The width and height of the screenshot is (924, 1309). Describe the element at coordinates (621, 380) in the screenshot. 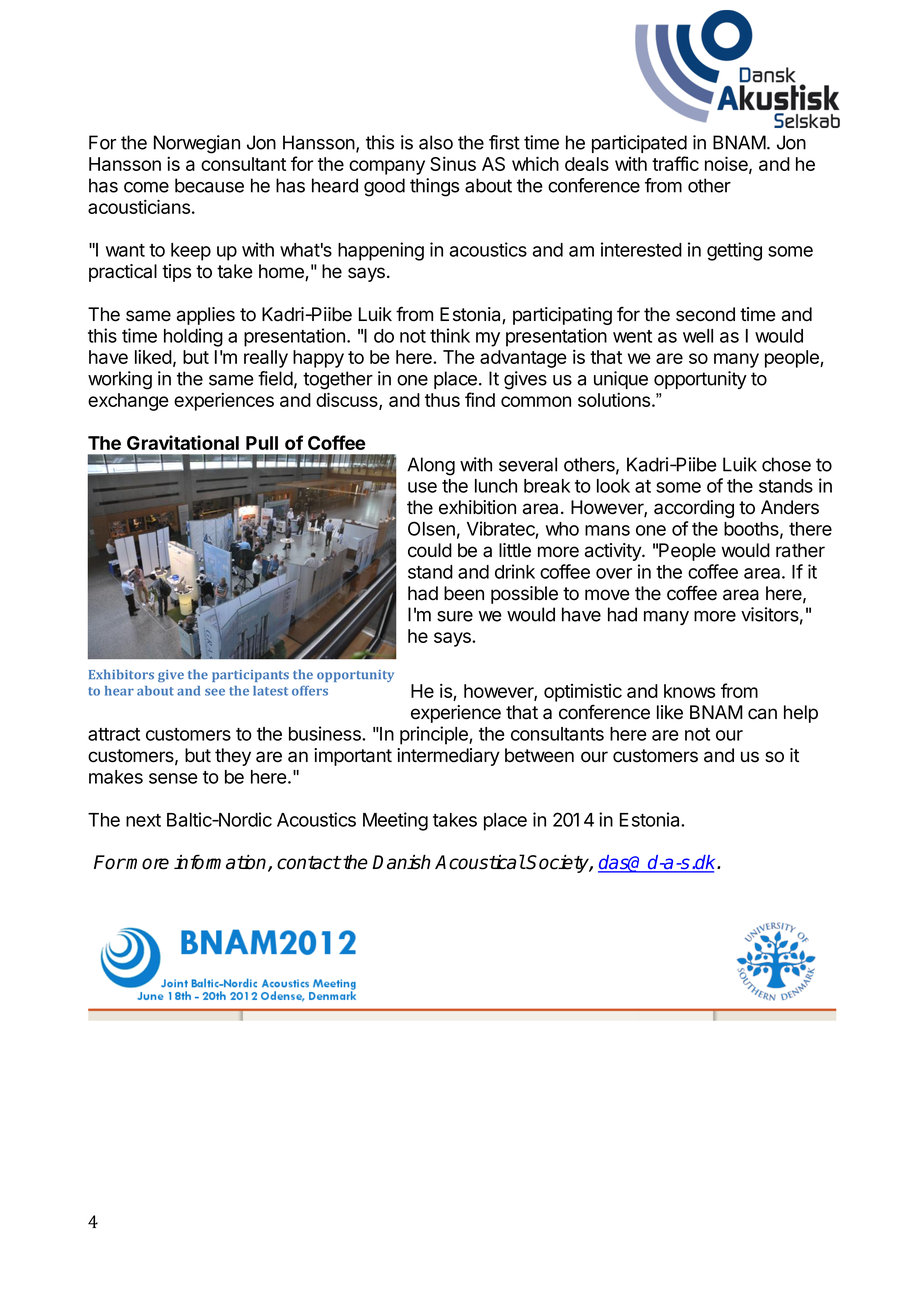

I see `unique` at that location.
